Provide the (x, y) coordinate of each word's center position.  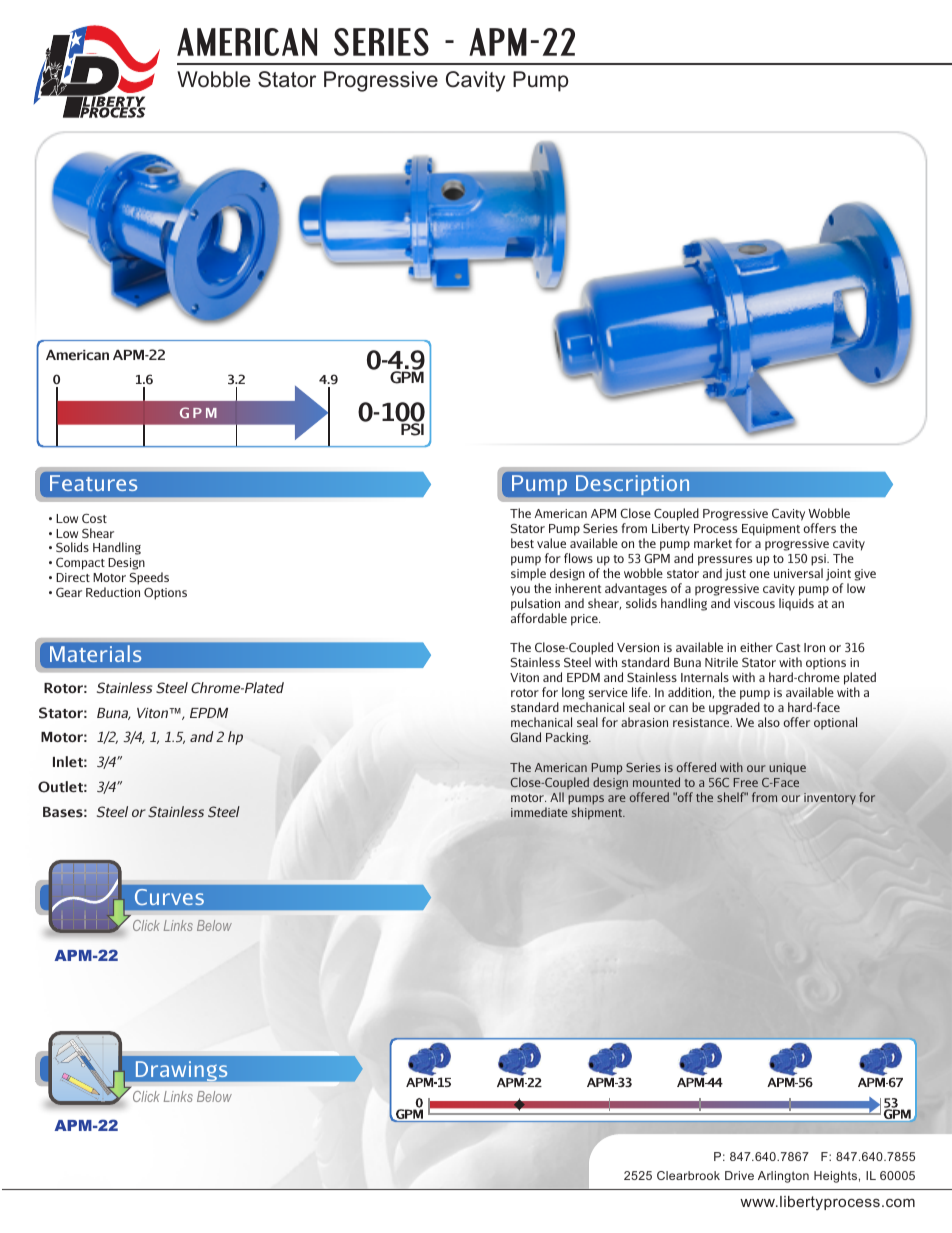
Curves (169, 897)
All (557, 797)
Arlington (783, 1177)
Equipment (771, 530)
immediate (539, 812)
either (756, 647)
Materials (95, 653)
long (574, 695)
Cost (94, 518)
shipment (598, 813)
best (522, 543)
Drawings (183, 1072)
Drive (739, 1175)
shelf (732, 797)
